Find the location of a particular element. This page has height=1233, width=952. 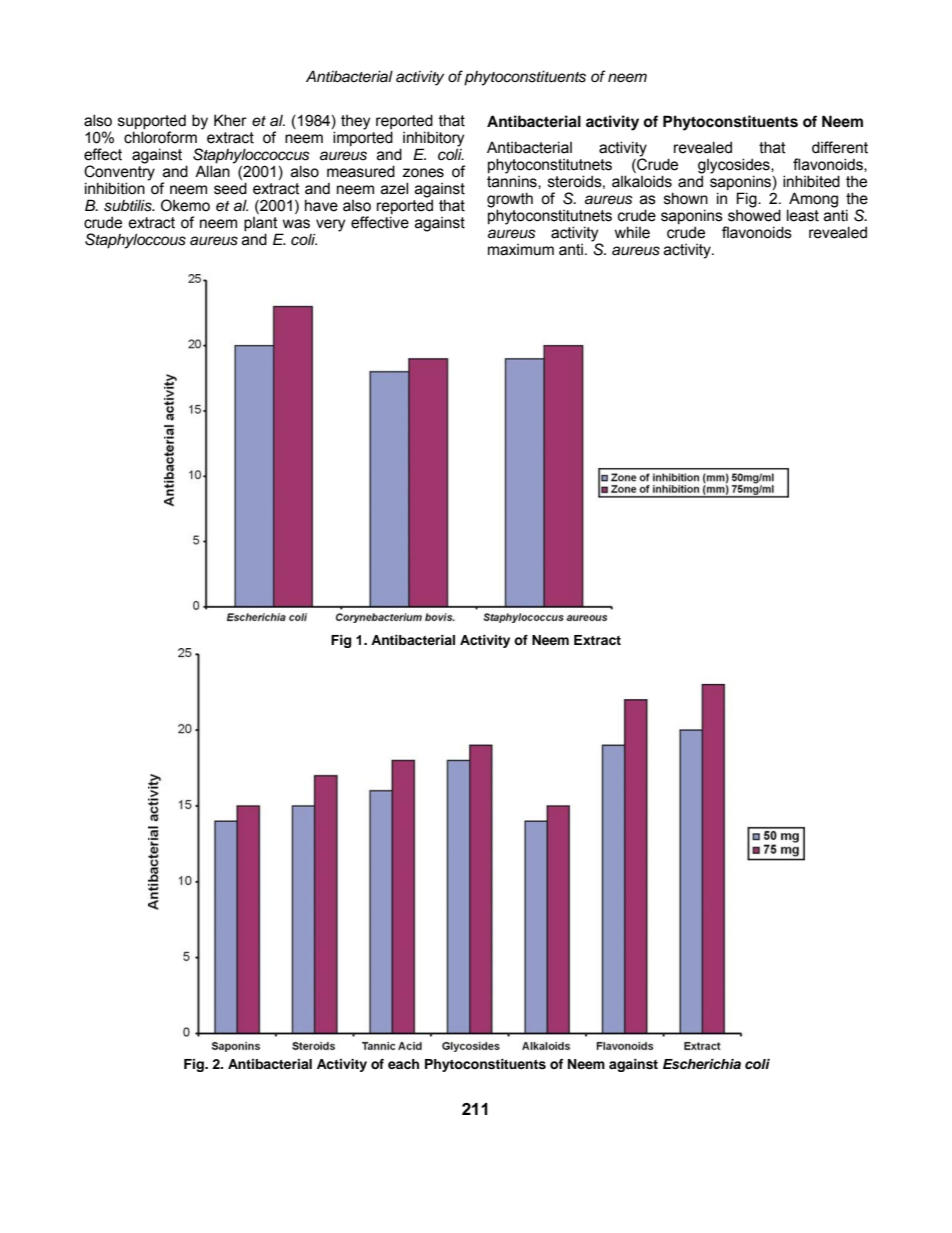

Escherichia is located at coordinates (702, 1064).
